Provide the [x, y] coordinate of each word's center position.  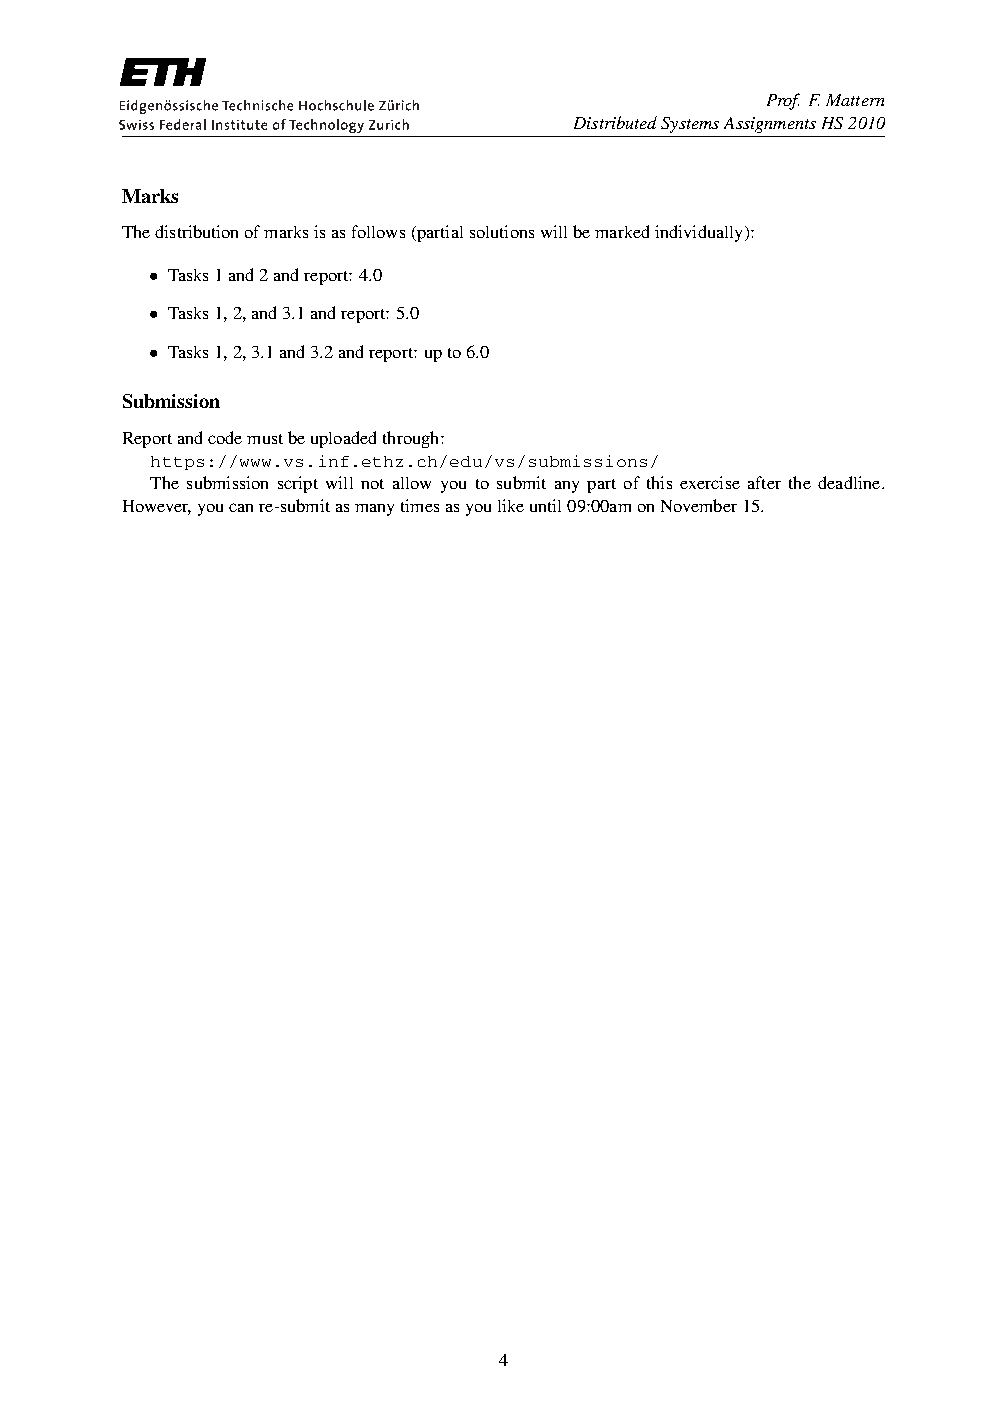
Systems [690, 125]
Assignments [770, 125]
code [225, 437]
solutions [502, 231]
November [699, 505]
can [241, 507]
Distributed [615, 122]
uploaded [343, 439]
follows [378, 231]
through [412, 439]
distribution [196, 231]
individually [700, 233]
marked [622, 231]
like [511, 505]
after [764, 482]
